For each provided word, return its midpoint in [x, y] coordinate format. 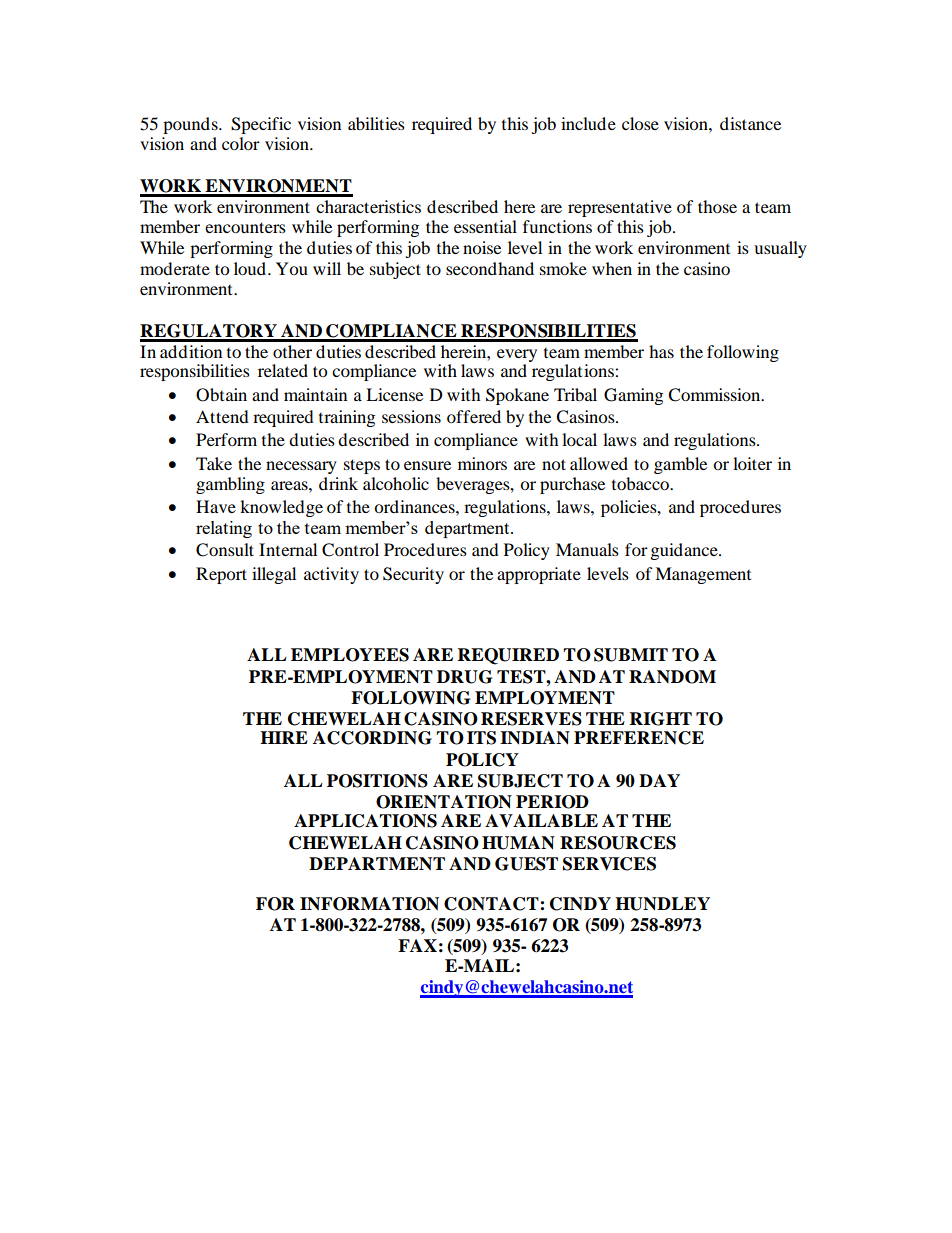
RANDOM [672, 677]
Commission [715, 395]
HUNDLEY [662, 904]
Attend [222, 416]
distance [750, 123]
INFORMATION [369, 904]
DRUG [464, 677]
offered [474, 416]
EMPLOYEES [350, 655]
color [241, 143]
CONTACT [492, 904]
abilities [376, 123]
